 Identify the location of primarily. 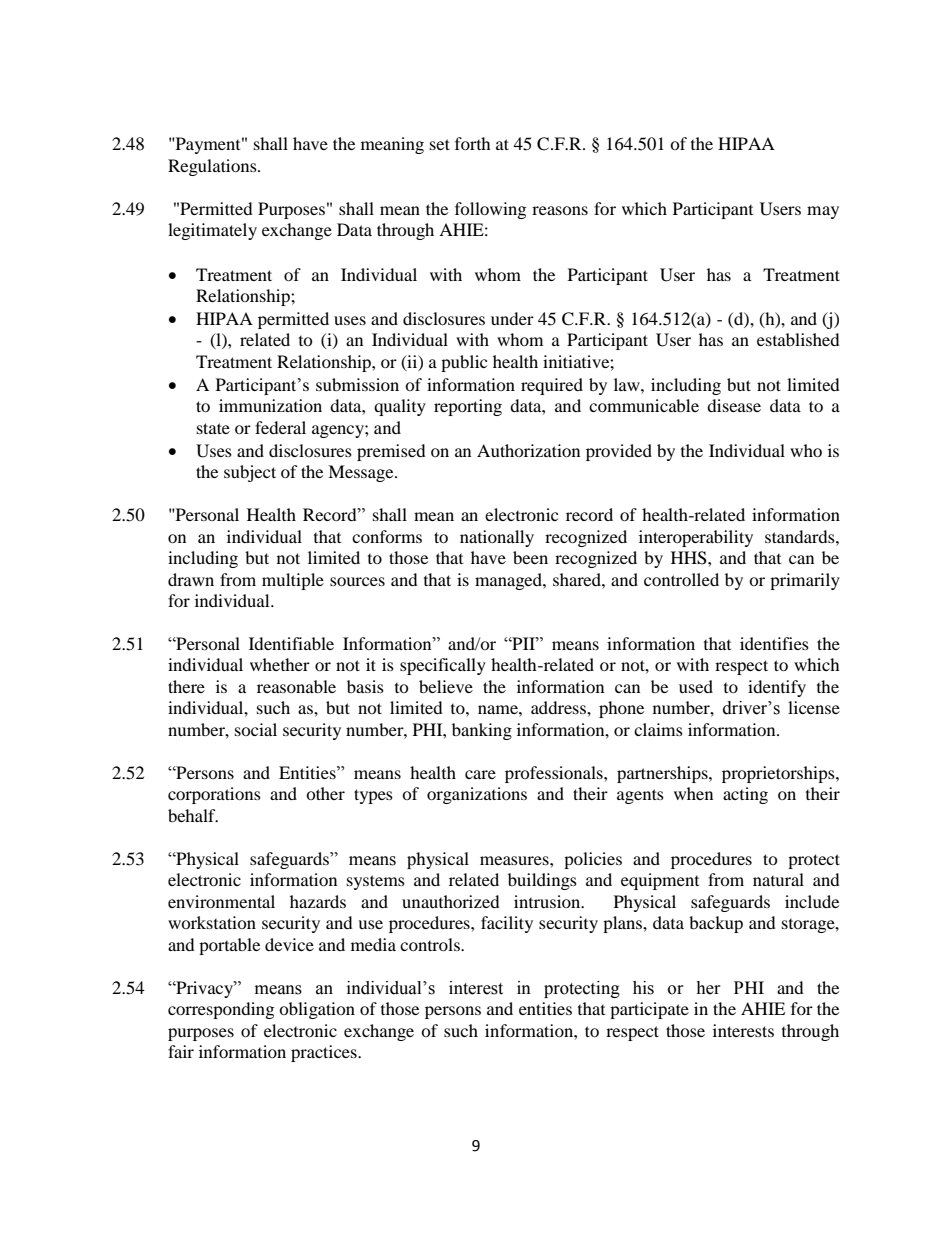
(805, 581).
